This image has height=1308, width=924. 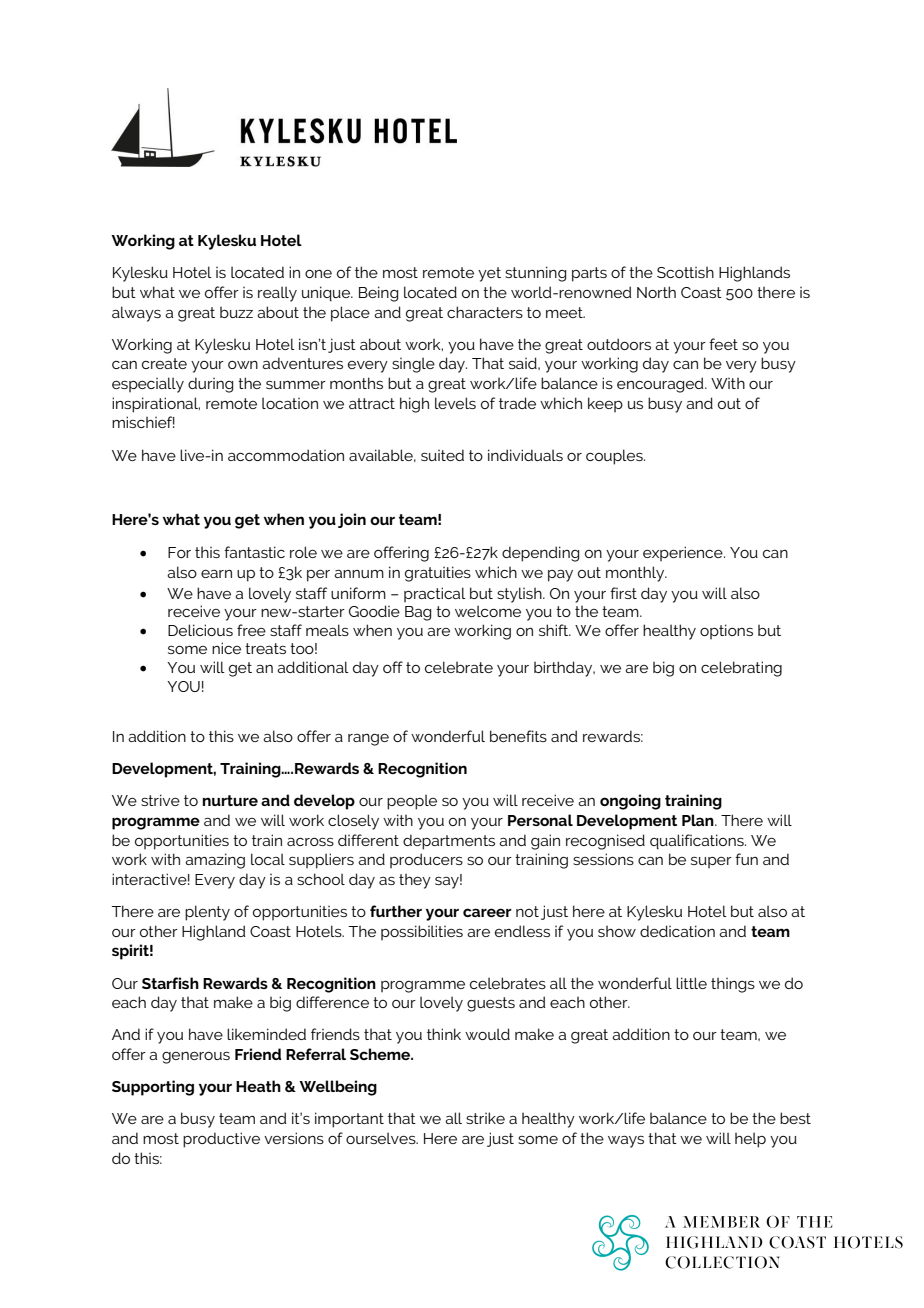 I want to click on couples, so click(x=615, y=457).
